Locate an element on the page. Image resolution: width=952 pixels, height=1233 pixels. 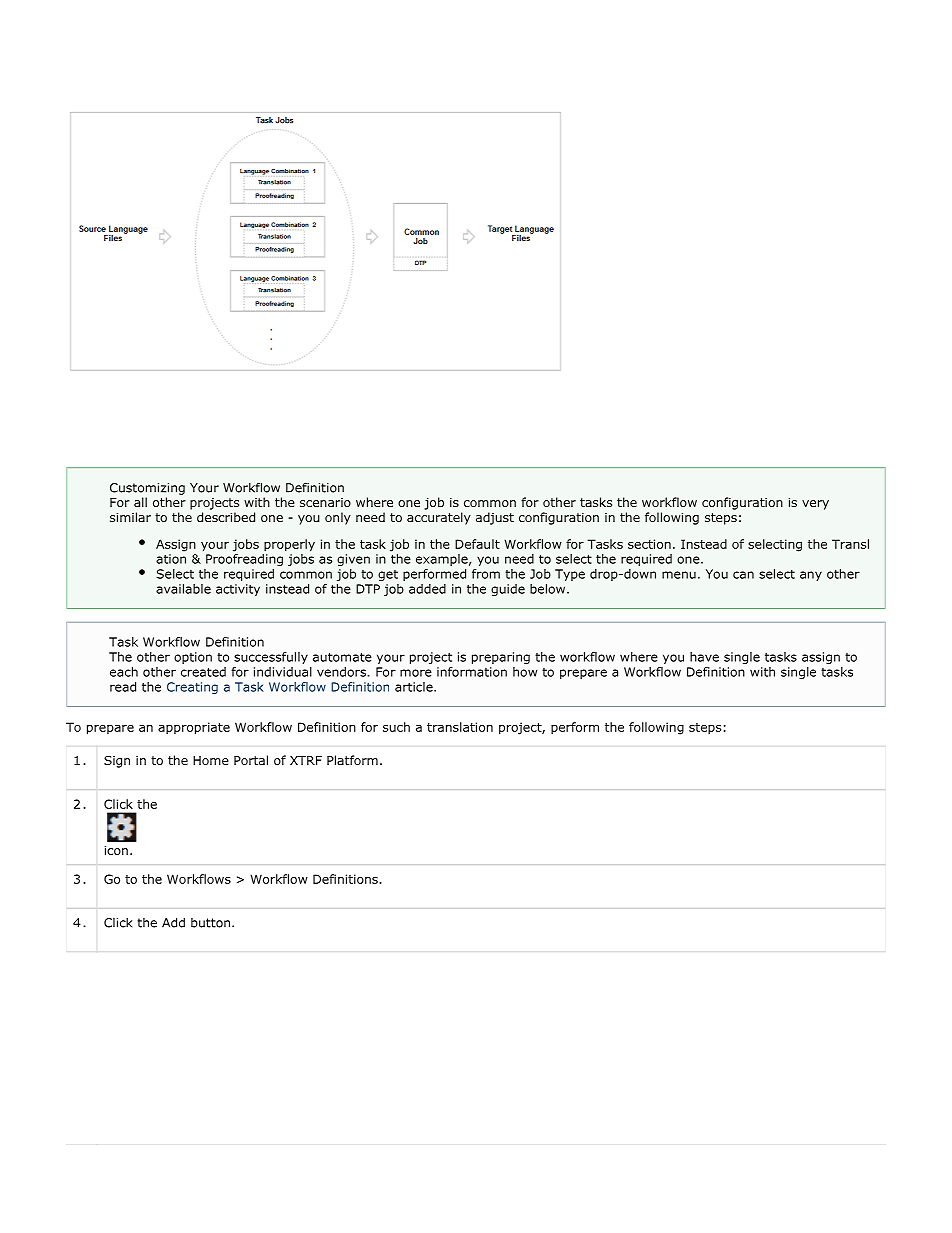
such is located at coordinates (396, 727).
